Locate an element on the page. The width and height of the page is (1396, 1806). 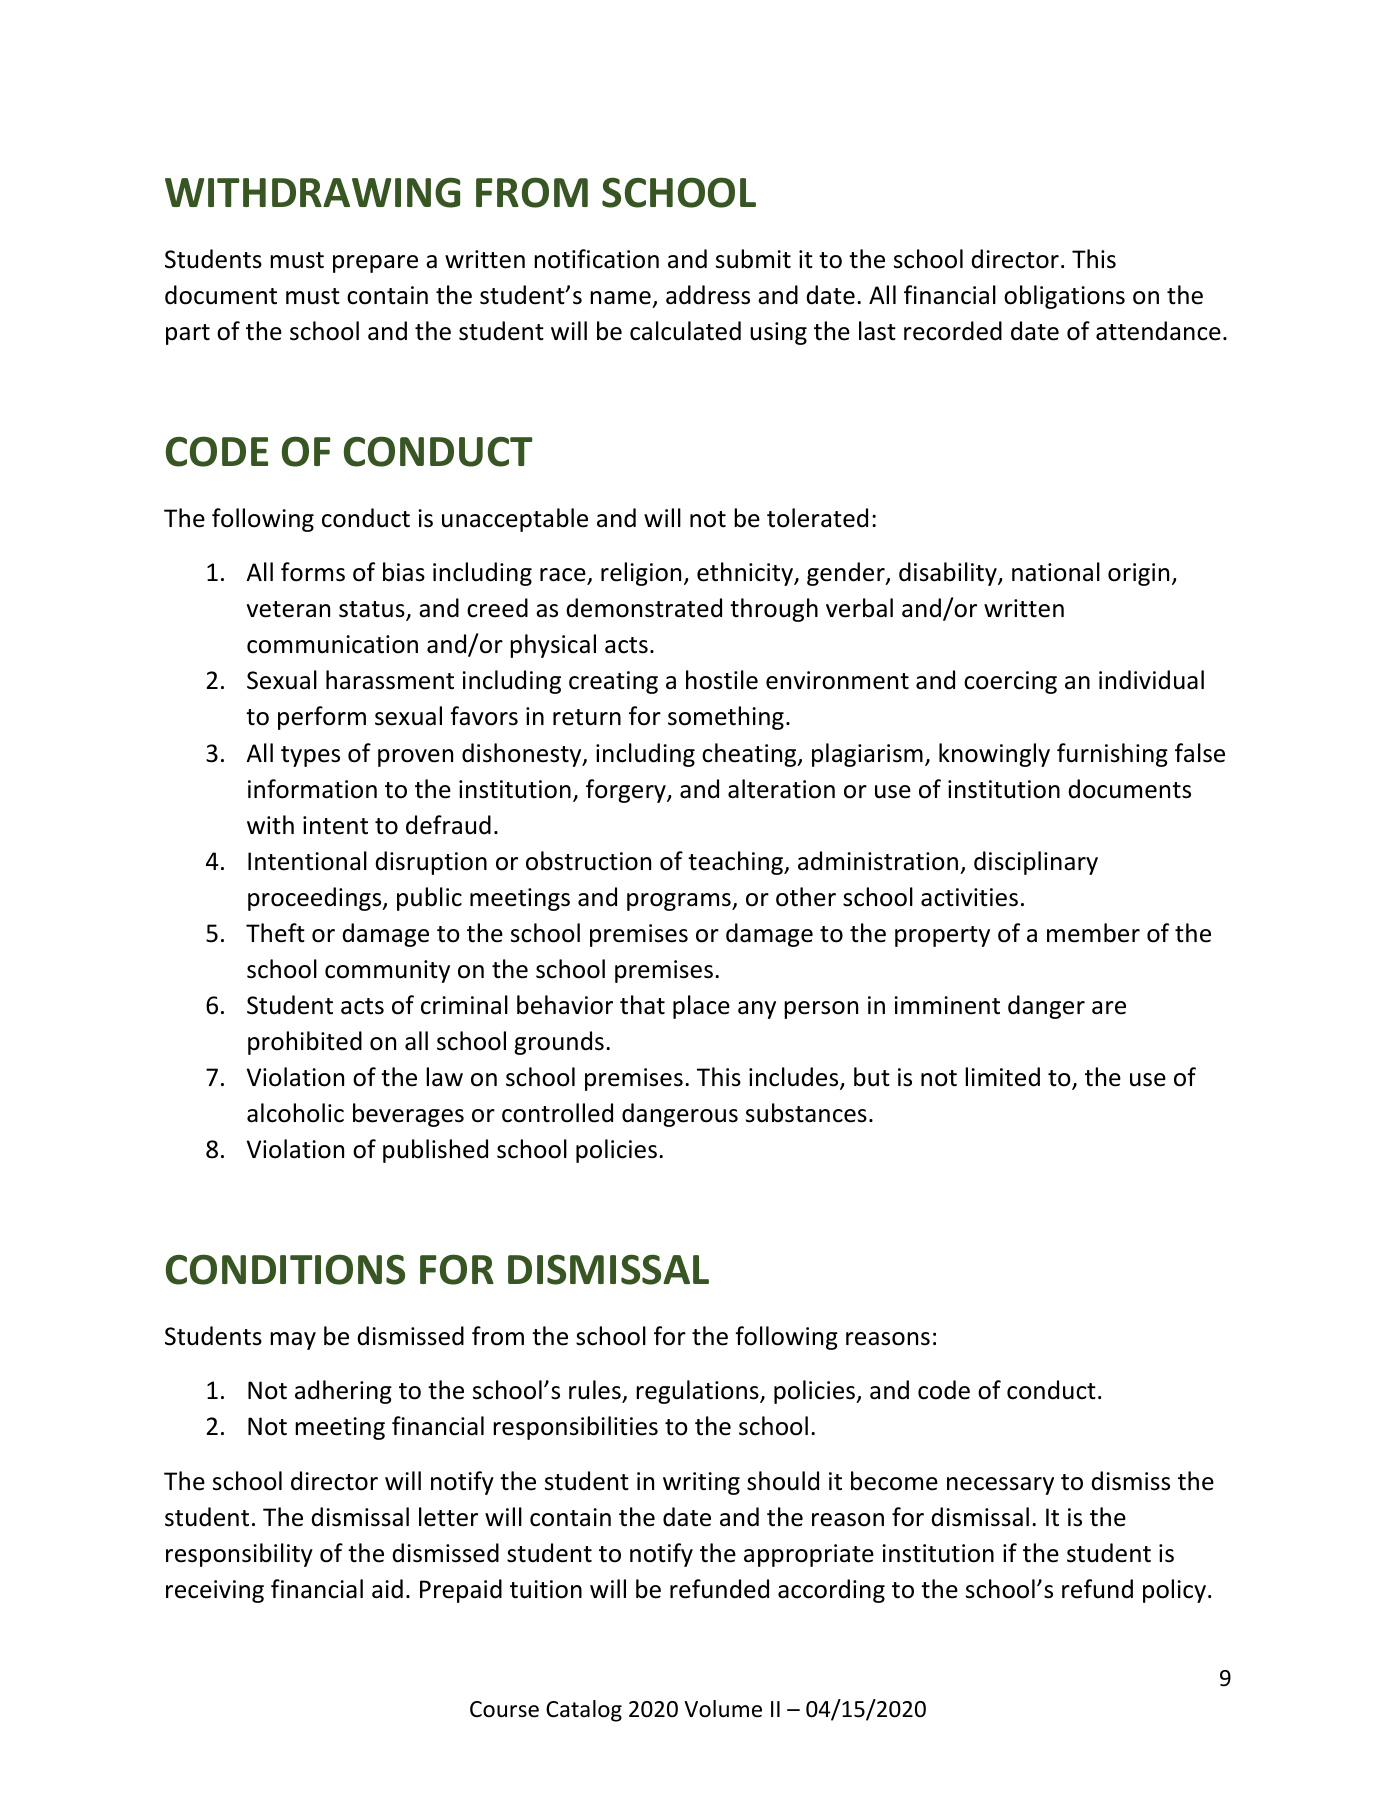
prepare is located at coordinates (375, 264).
